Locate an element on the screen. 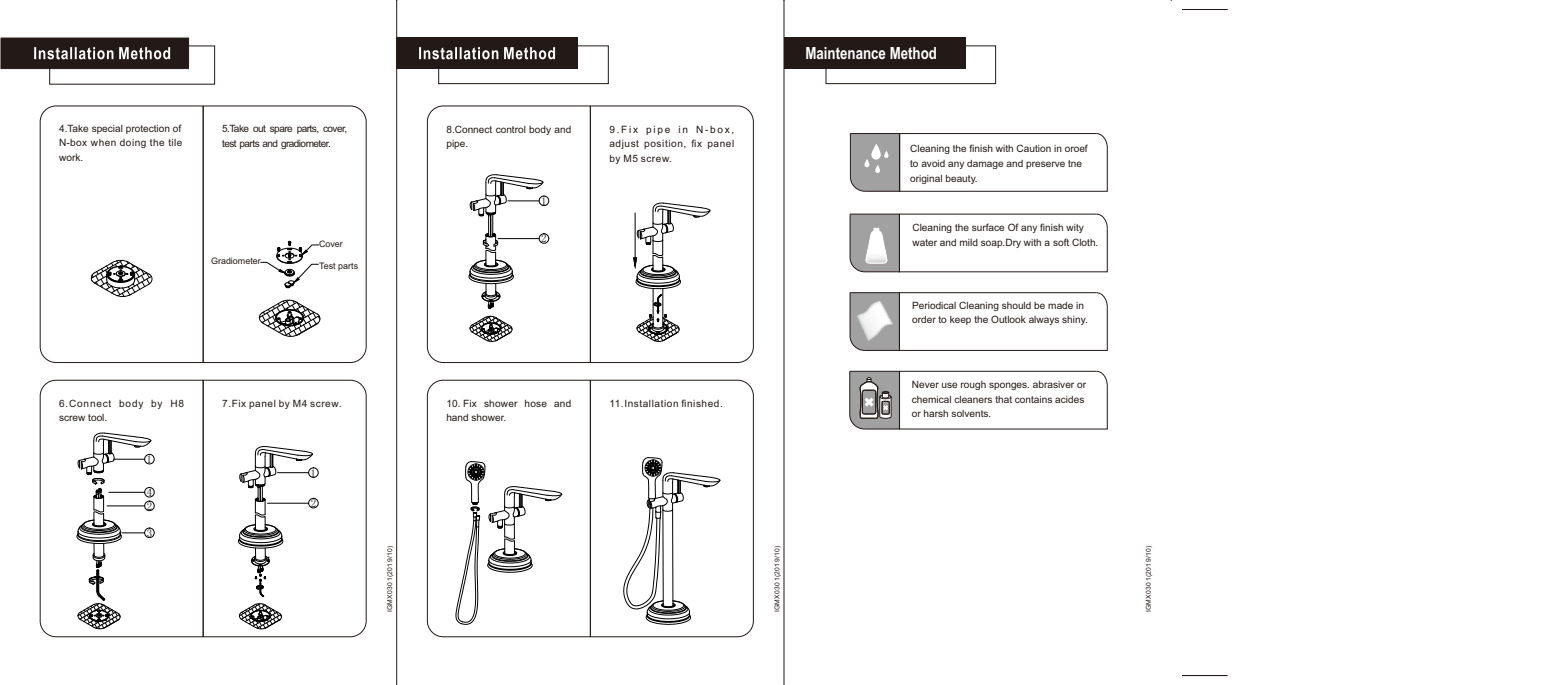  water is located at coordinates (924, 242).
